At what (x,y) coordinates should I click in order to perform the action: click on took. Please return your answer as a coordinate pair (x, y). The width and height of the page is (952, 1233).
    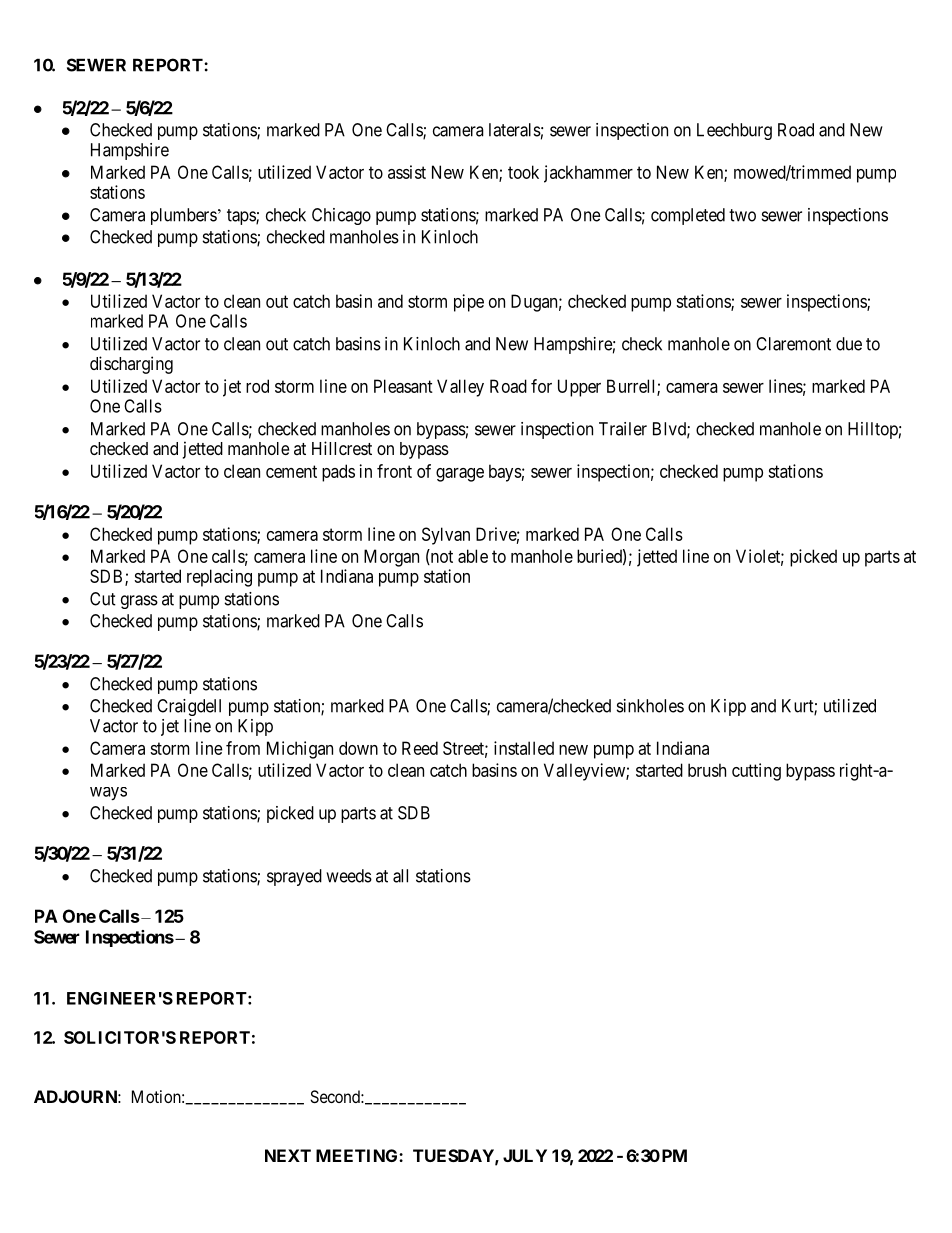
    Looking at the image, I should click on (523, 172).
